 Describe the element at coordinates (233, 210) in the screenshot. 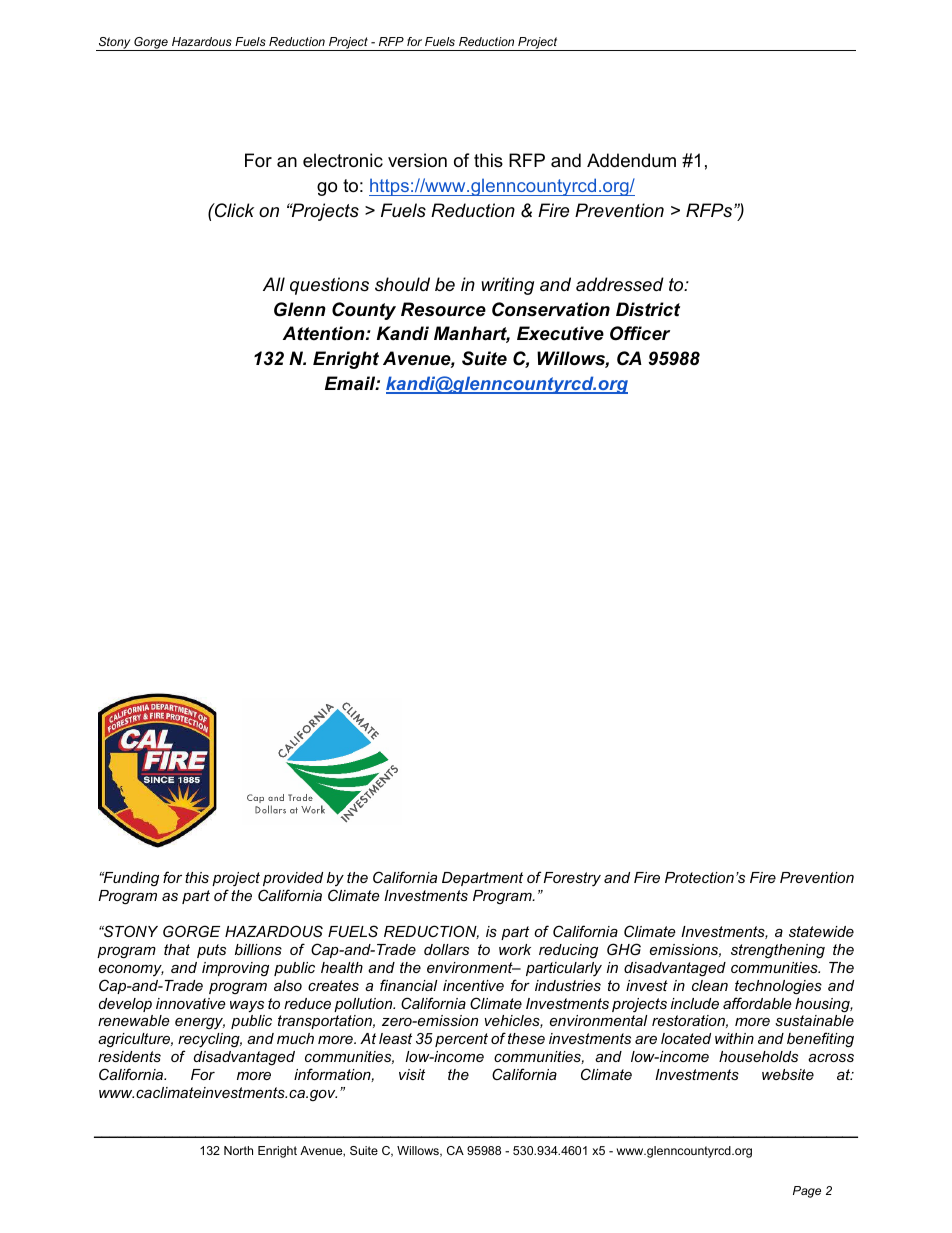

I see `Click` at that location.
